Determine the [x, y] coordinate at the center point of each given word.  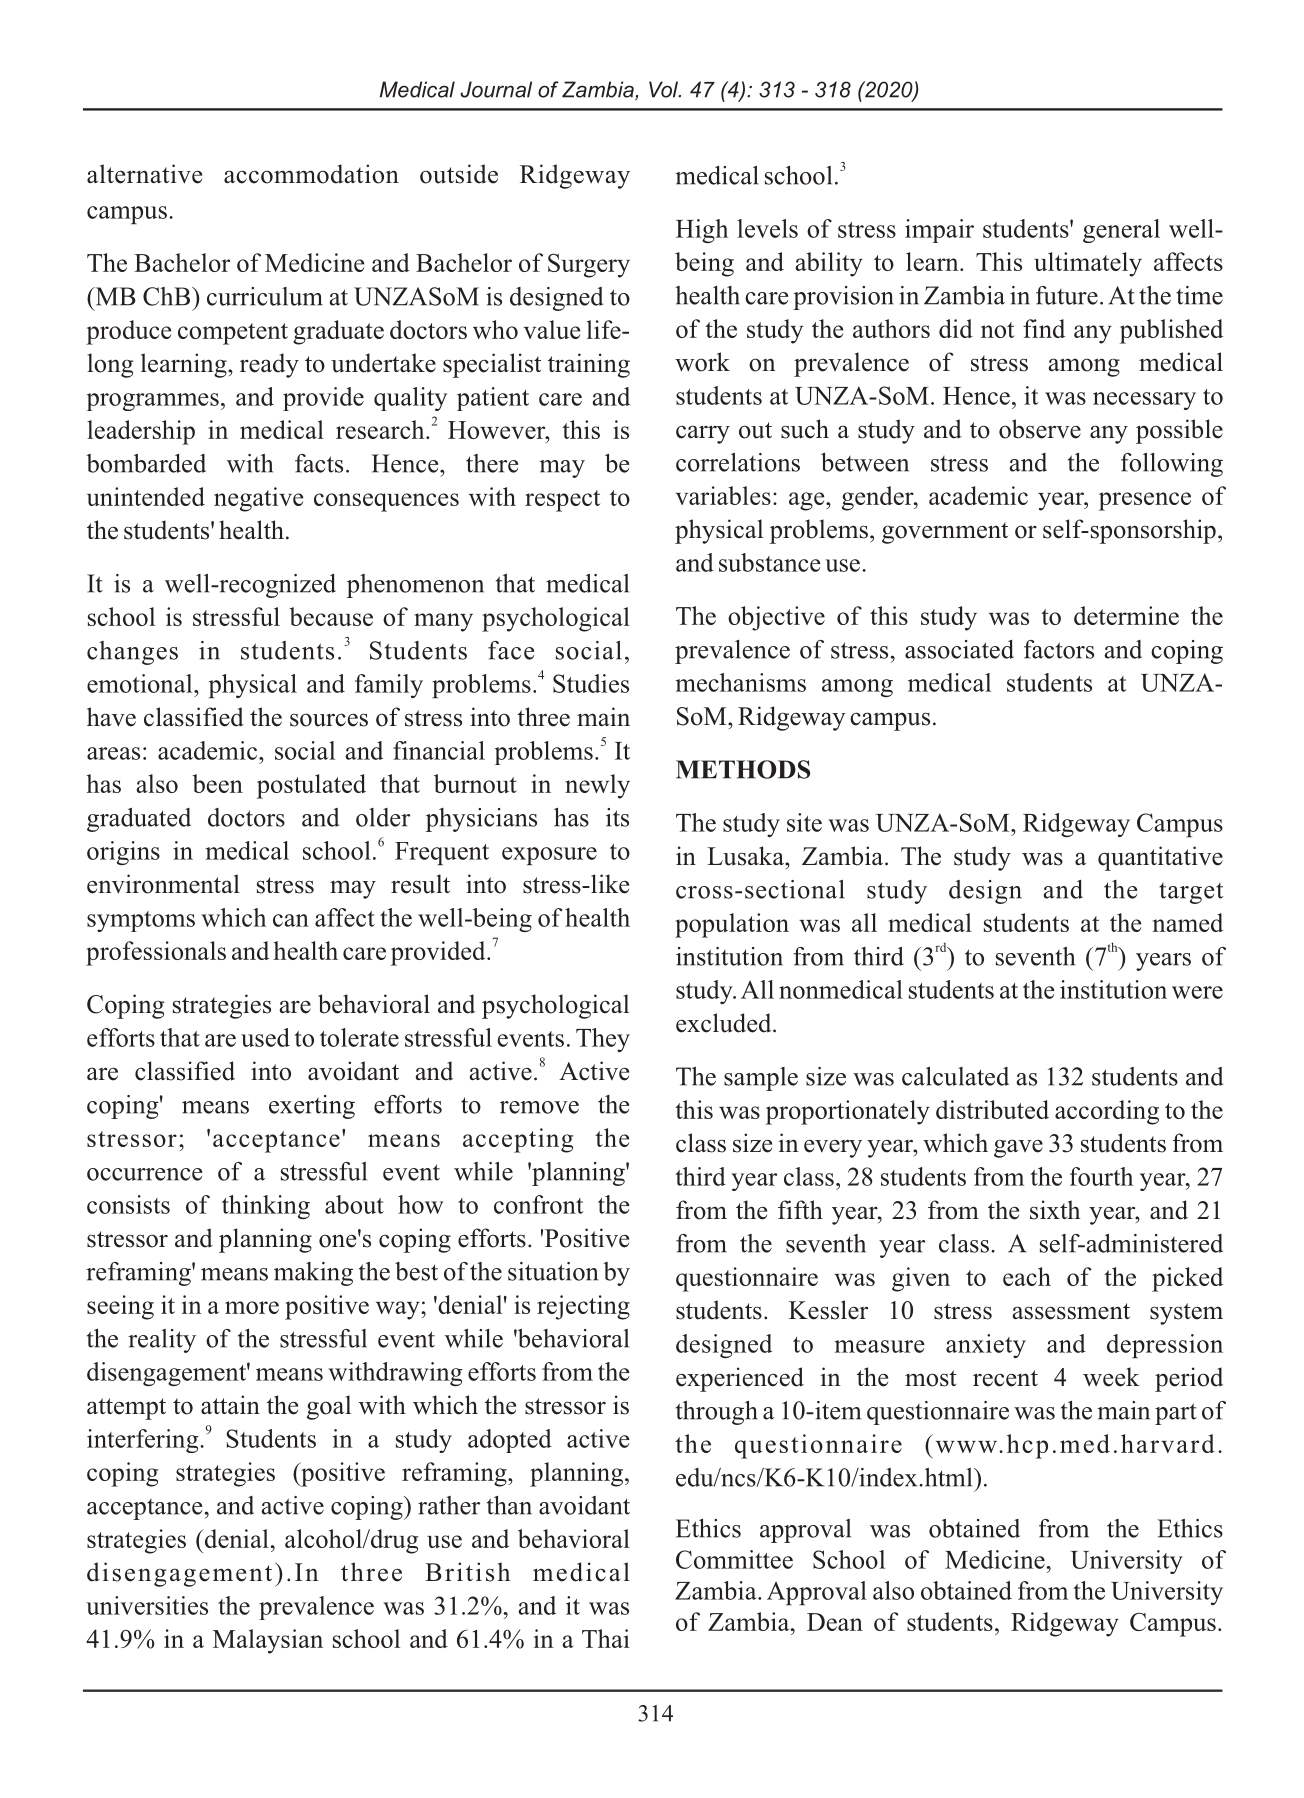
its [617, 817]
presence [1145, 501]
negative [258, 499]
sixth [1055, 1210]
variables [723, 495]
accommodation [311, 174]
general [1121, 231]
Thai [606, 1638]
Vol [665, 89]
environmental [163, 884]
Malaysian [268, 1641]
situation [553, 1271]
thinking [266, 1207]
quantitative [1160, 858]
